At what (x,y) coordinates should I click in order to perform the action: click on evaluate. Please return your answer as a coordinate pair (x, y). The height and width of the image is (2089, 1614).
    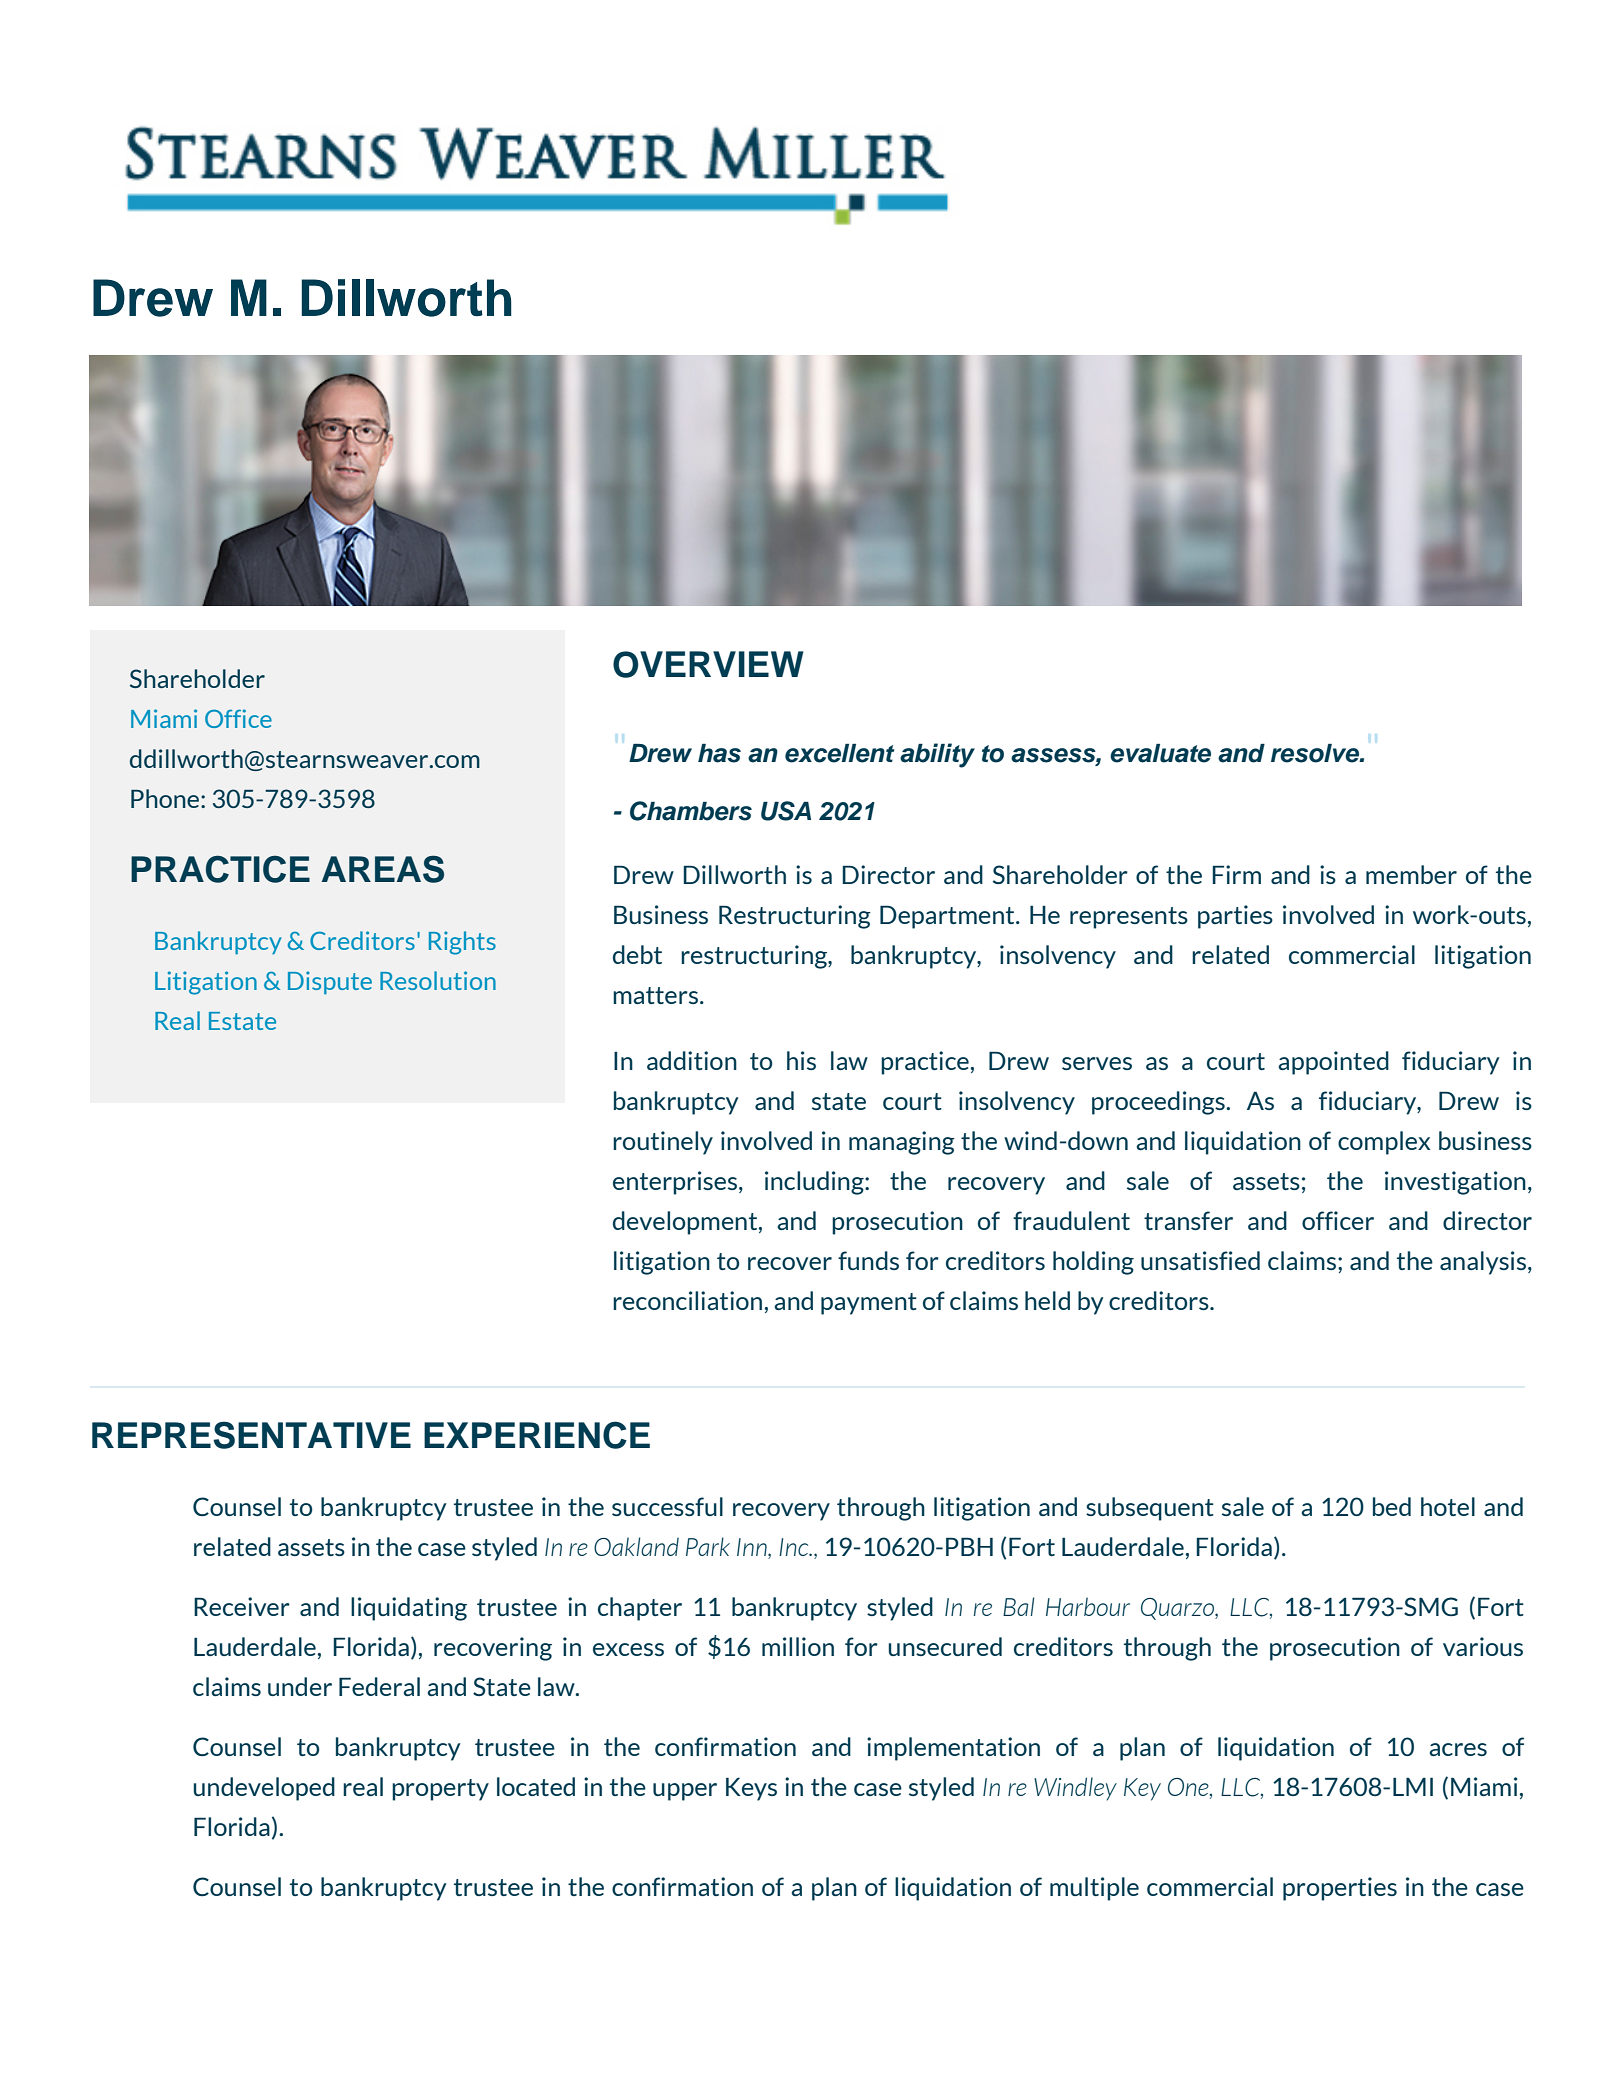
    Looking at the image, I should click on (1160, 753).
